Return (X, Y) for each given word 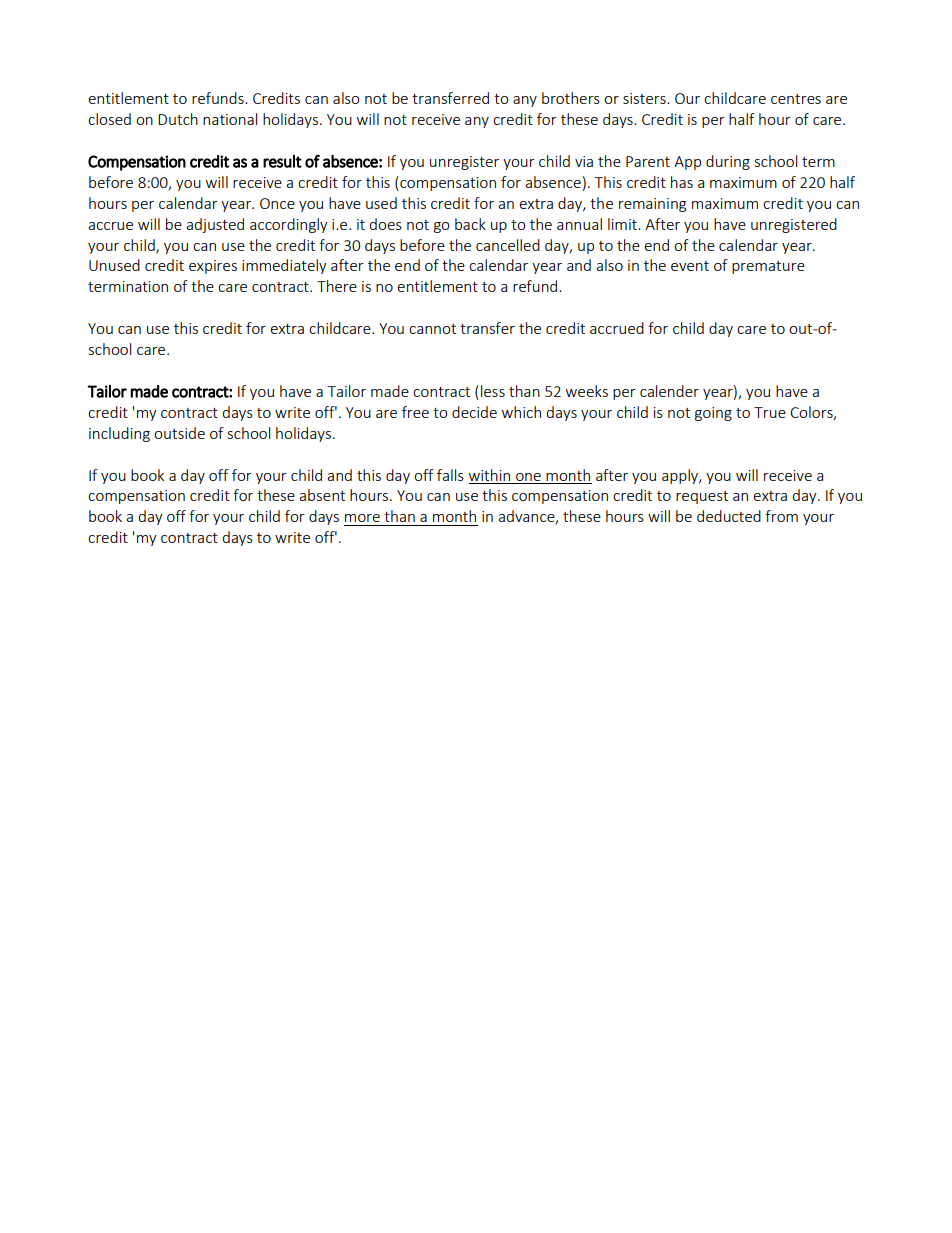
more (362, 518)
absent (322, 495)
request (702, 497)
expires (213, 267)
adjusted (215, 225)
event (690, 266)
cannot (432, 329)
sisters (645, 98)
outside (179, 433)
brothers (571, 98)
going (713, 414)
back (470, 224)
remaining (652, 205)
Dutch (178, 119)
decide (474, 412)
